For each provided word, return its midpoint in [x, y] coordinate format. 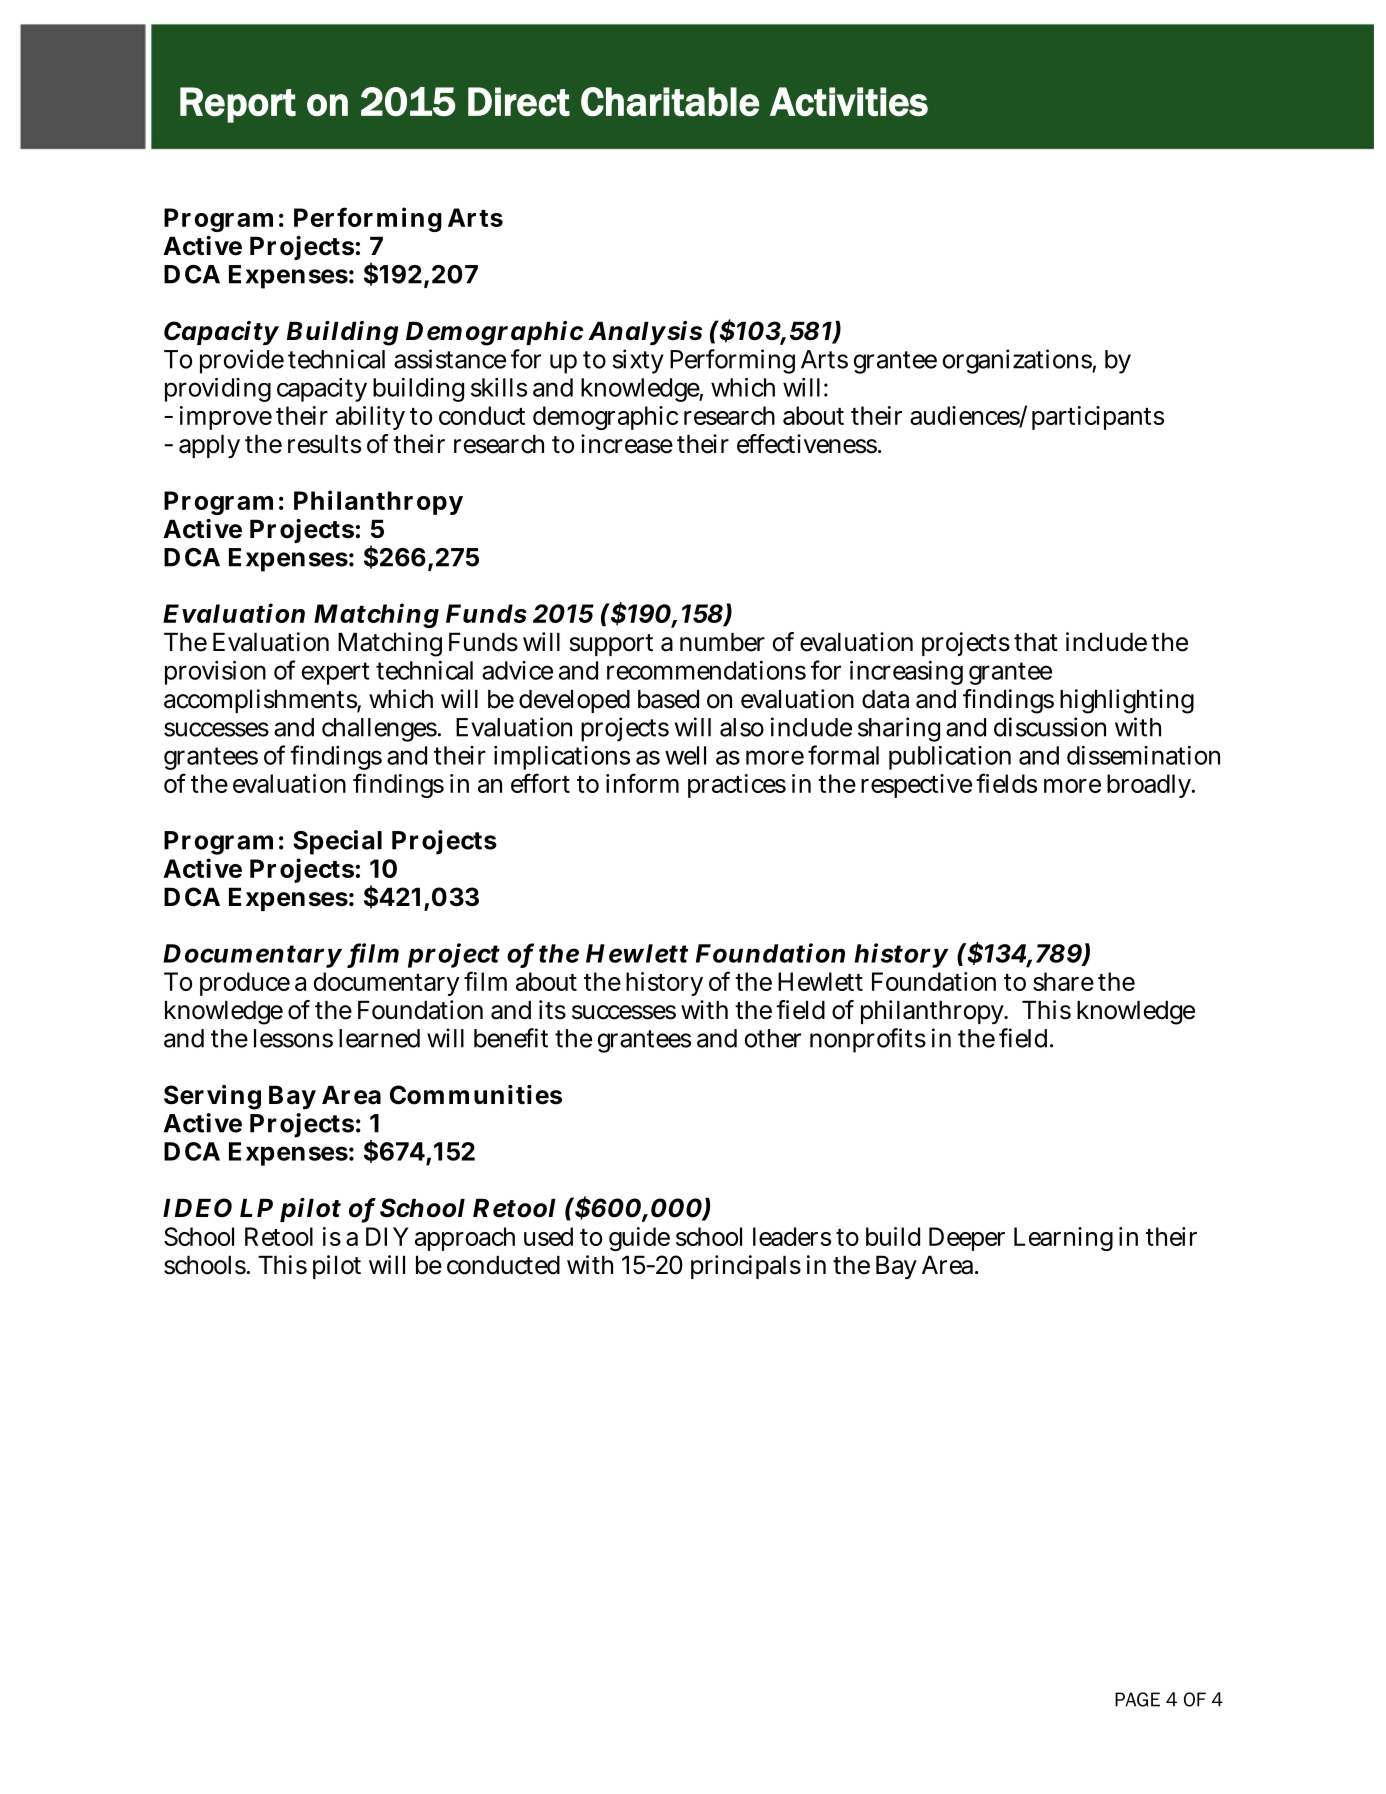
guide [639, 1239]
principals [746, 1267]
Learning [1063, 1239]
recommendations [706, 670]
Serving [212, 1097]
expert [336, 673]
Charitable [670, 102]
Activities [849, 102]
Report [238, 105]
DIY [387, 1236]
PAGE [1137, 1699]
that [1036, 642]
